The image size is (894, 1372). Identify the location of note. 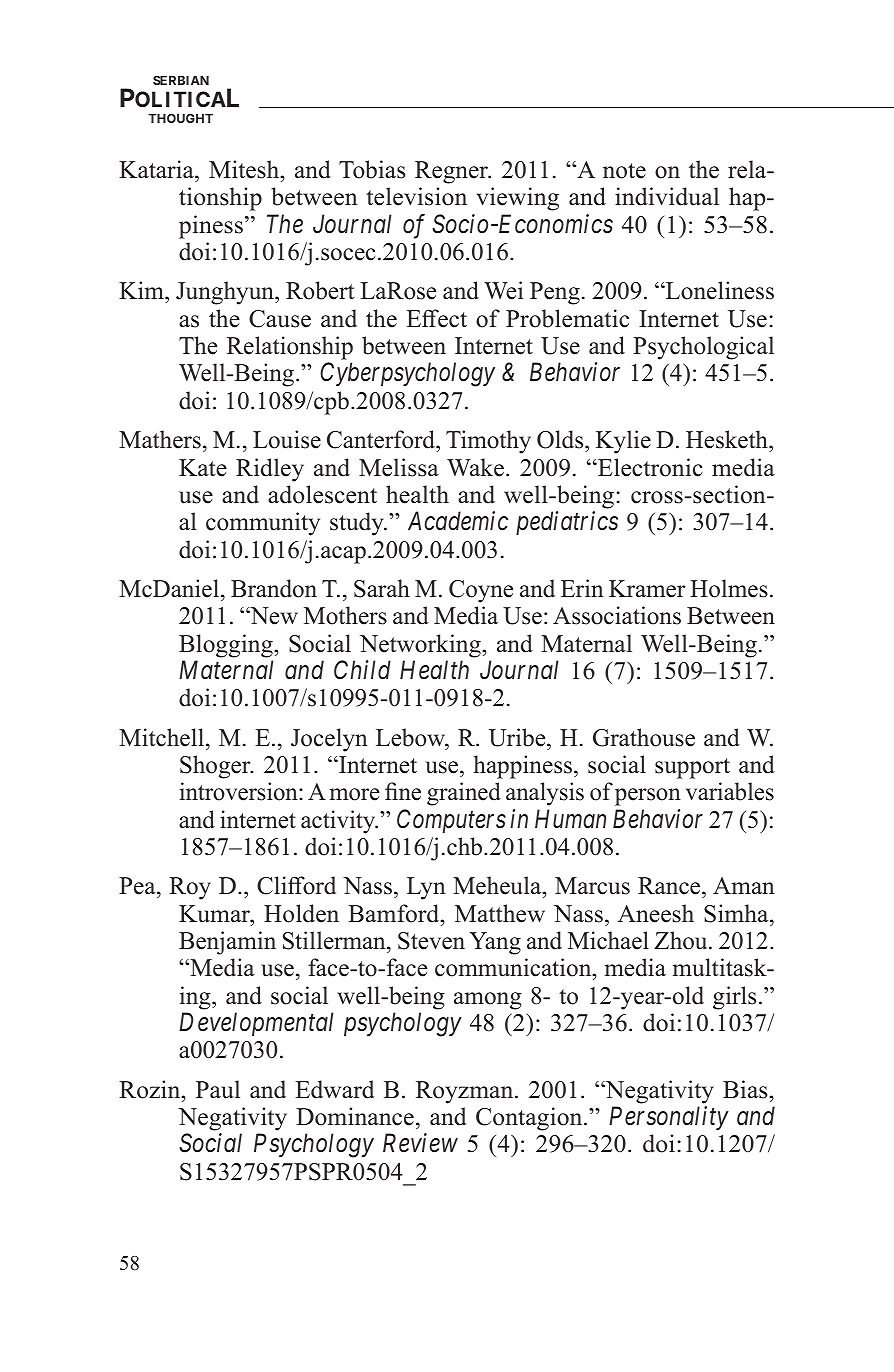
(624, 171).
